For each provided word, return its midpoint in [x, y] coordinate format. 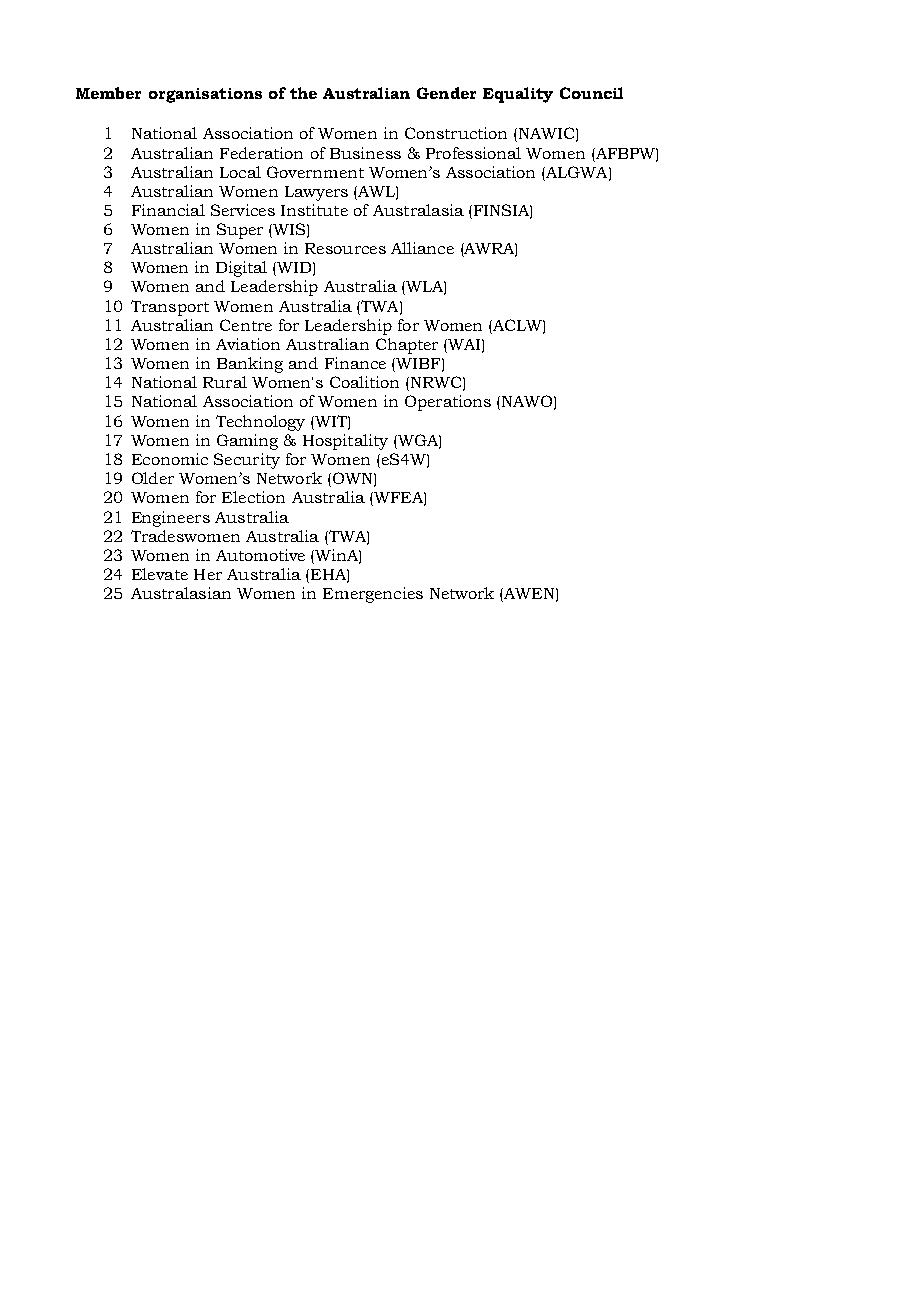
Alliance [422, 248]
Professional [473, 153]
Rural [225, 382]
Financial [168, 210]
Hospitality [345, 442]
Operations [448, 403]
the [303, 93]
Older [153, 478]
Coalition [364, 382]
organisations [205, 95]
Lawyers [316, 193]
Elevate [160, 574]
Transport [170, 308]
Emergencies [373, 595]
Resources [345, 248]
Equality [518, 95]
